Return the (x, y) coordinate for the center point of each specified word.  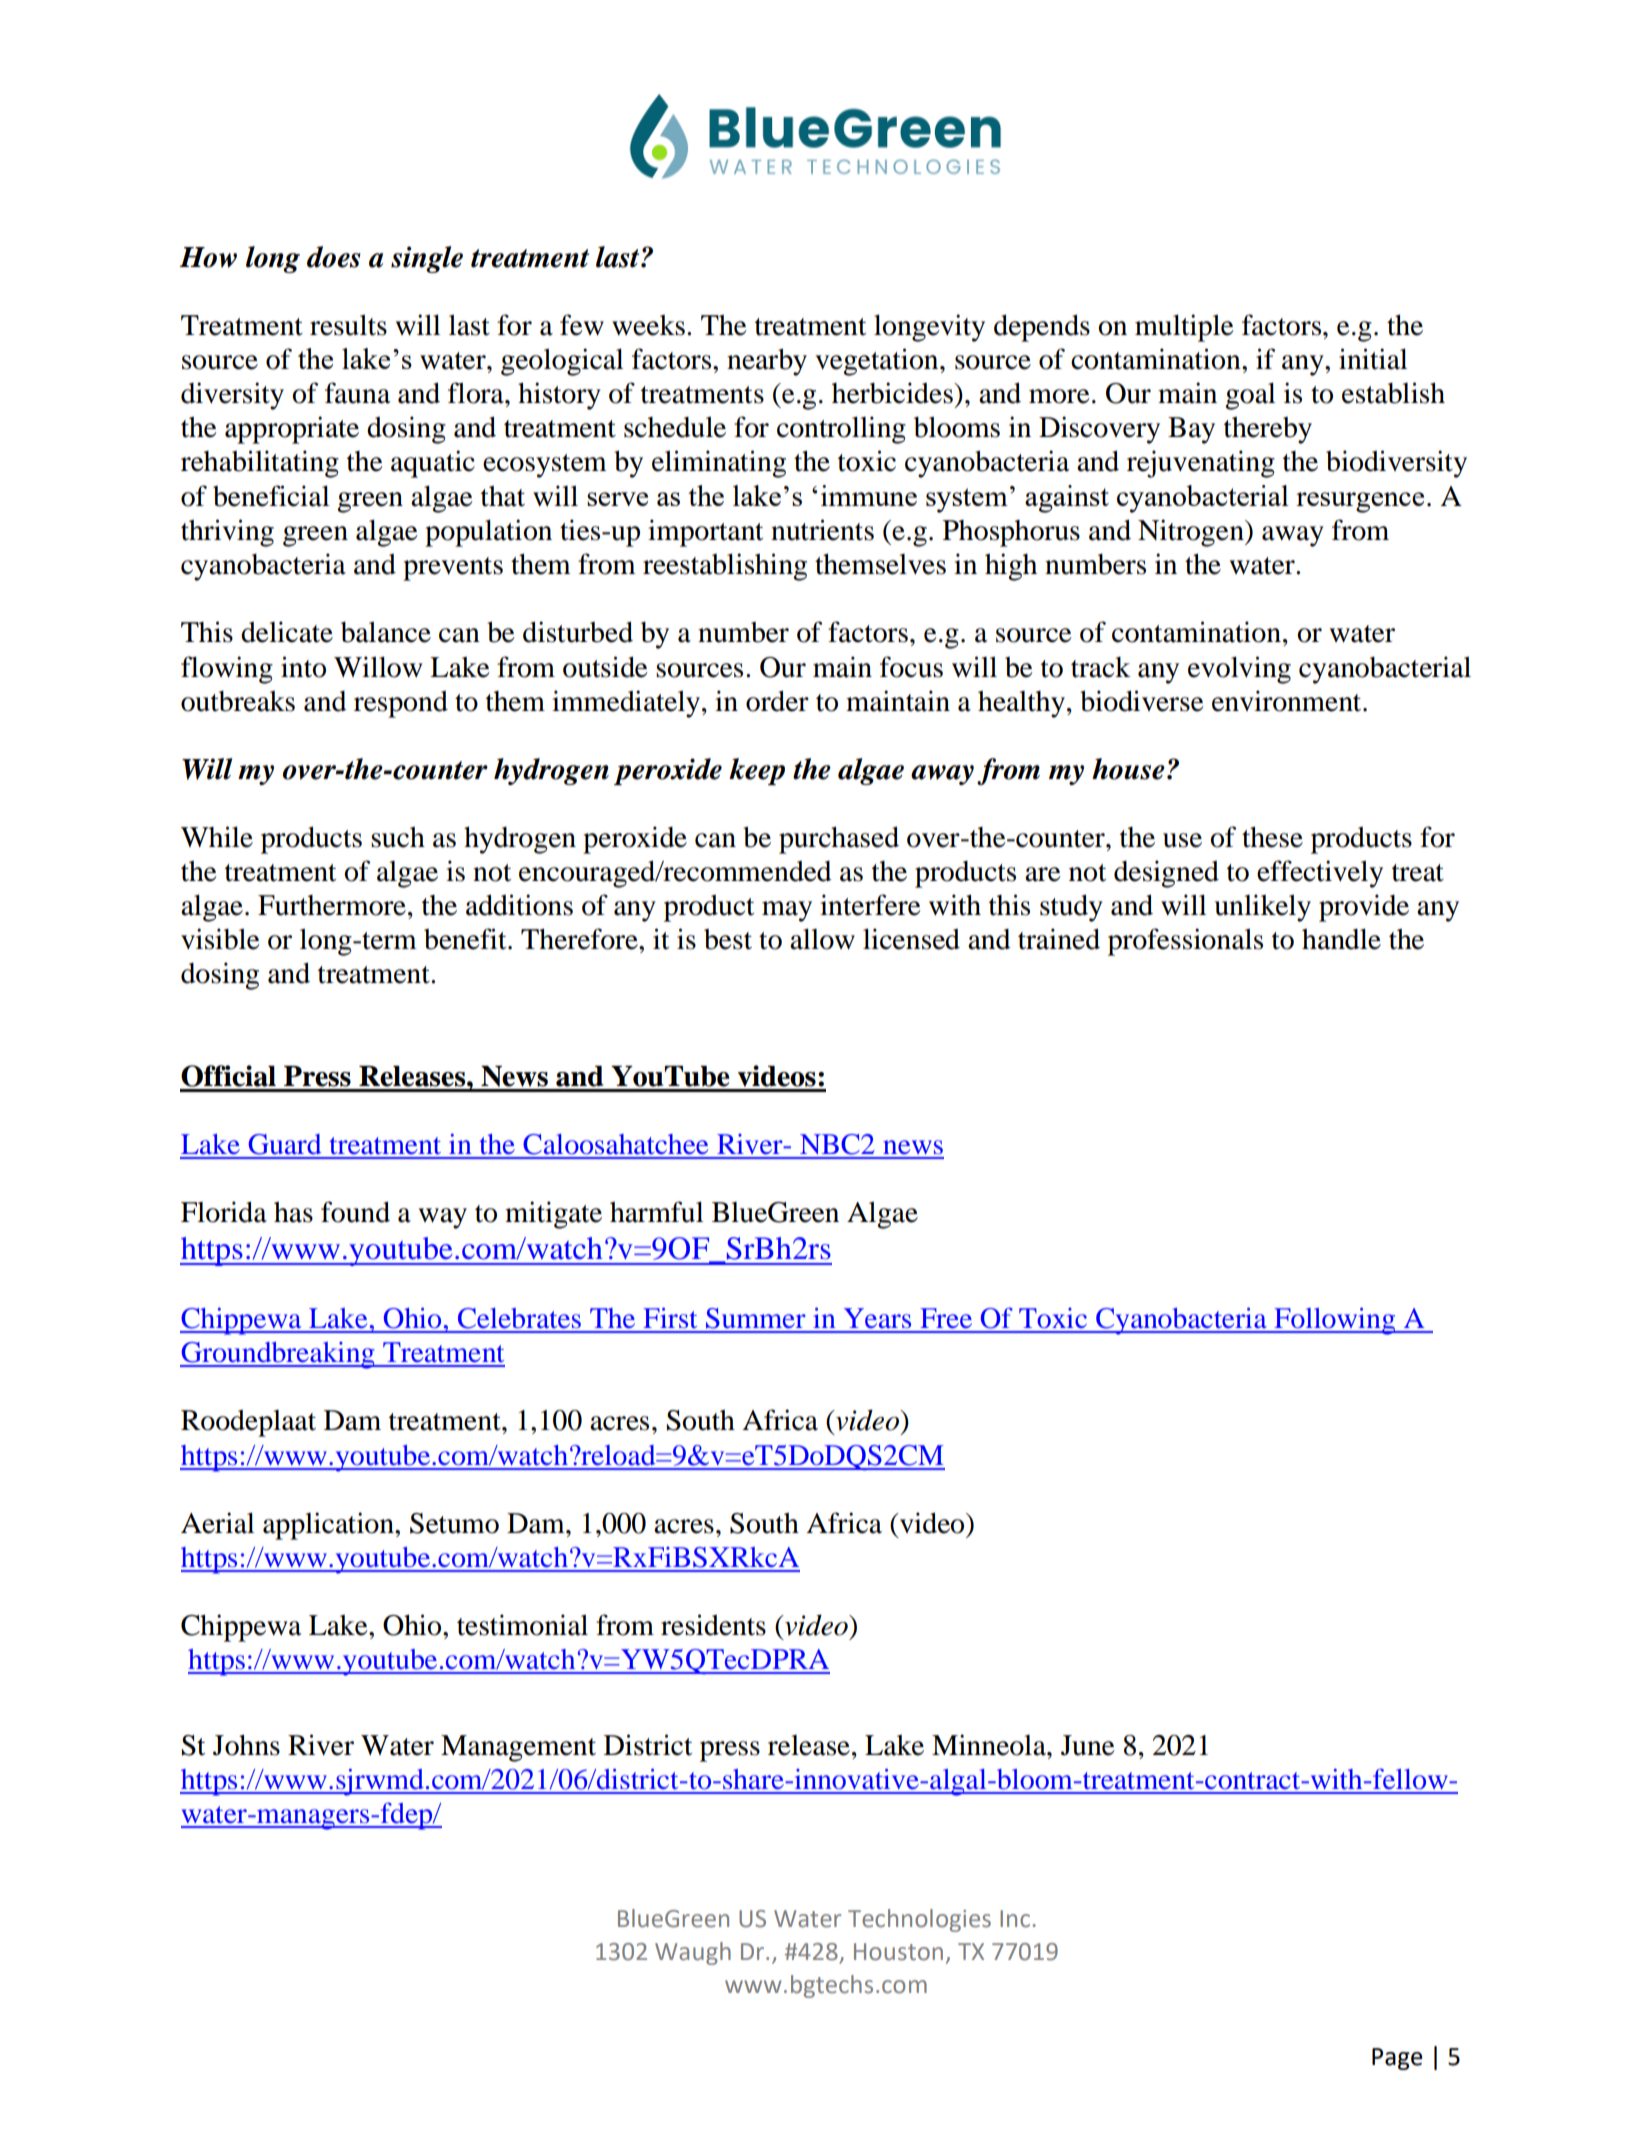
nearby (767, 362)
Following (1335, 1321)
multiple (1184, 328)
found (355, 1212)
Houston (898, 1952)
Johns (246, 1745)
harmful (656, 1212)
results (348, 325)
